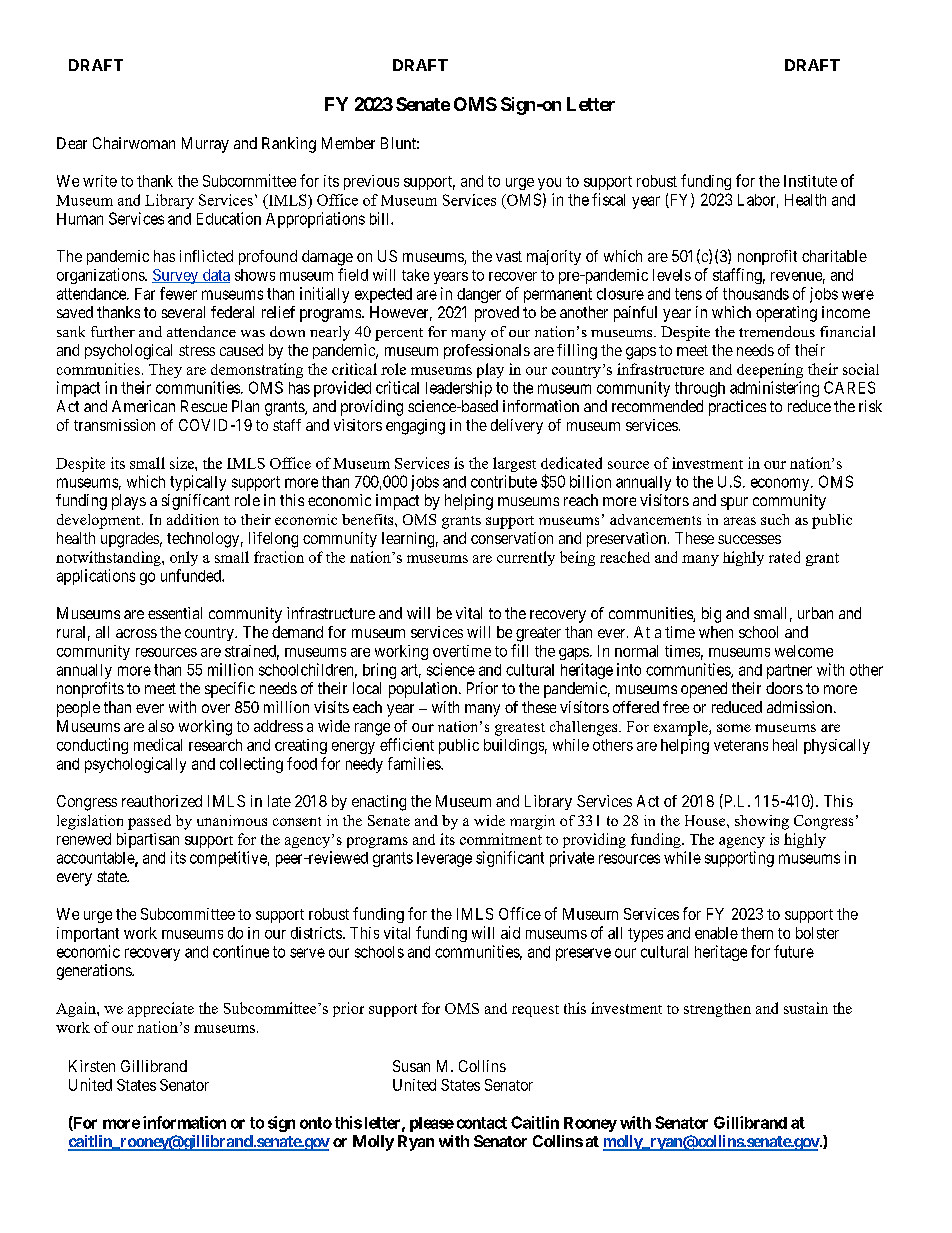 This document has width=952, height=1233. I want to click on Institute, so click(810, 181).
